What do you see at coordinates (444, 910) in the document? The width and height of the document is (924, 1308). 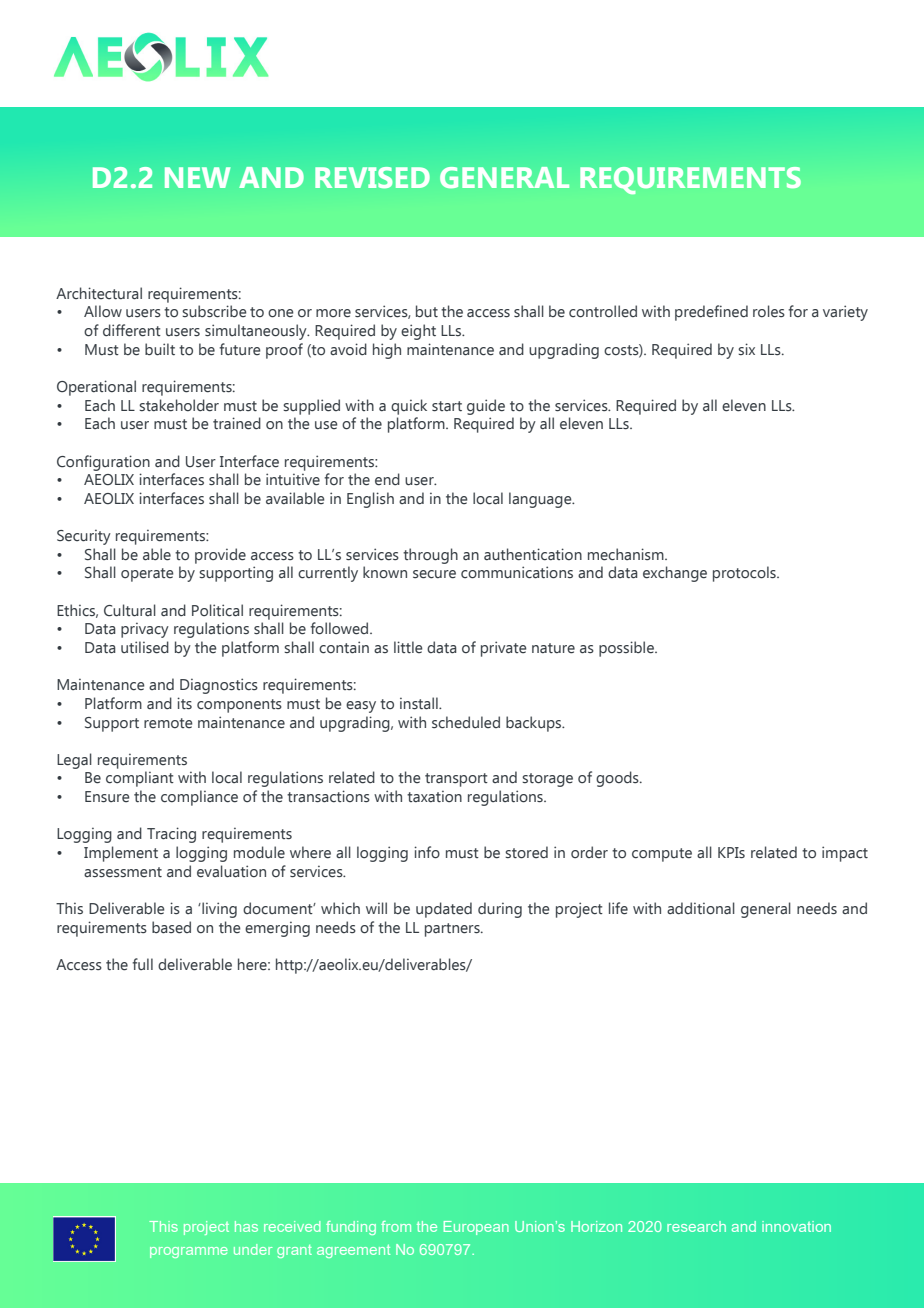 I see `updated` at bounding box center [444, 910].
